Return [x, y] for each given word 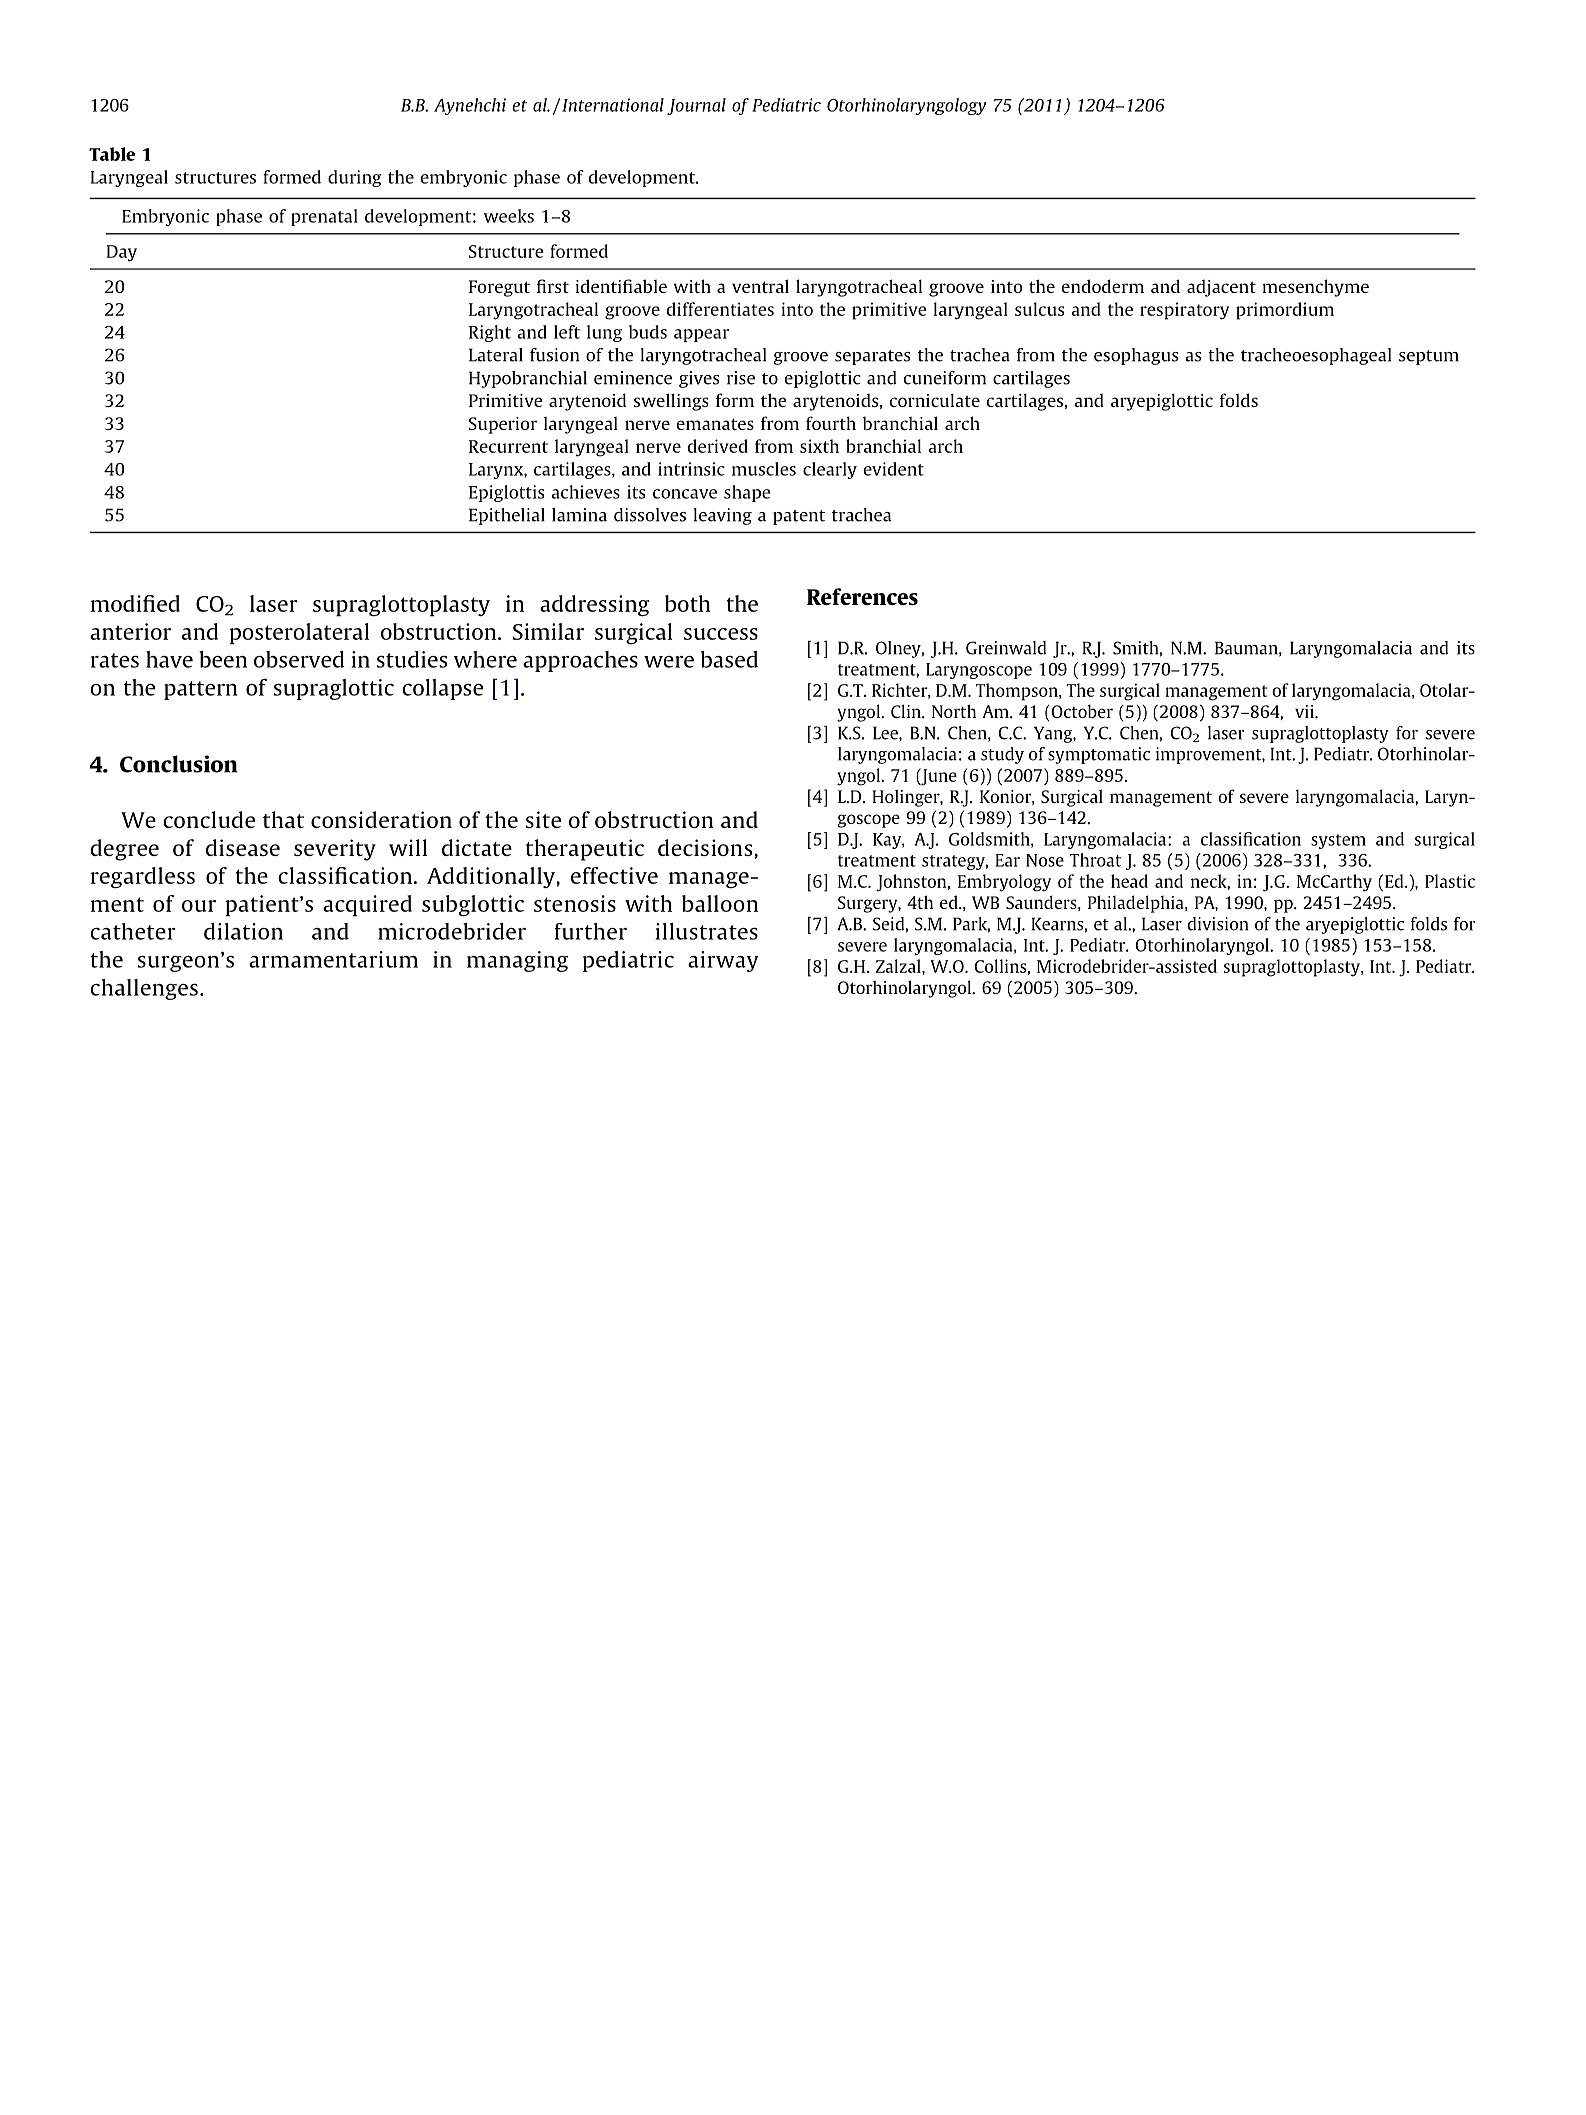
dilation [243, 931]
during [355, 178]
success [721, 634]
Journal [696, 106]
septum [1429, 357]
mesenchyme [1316, 288]
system [1338, 841]
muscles [764, 469]
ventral [760, 286]
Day [122, 253]
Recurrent [508, 446]
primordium [1285, 311]
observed [299, 659]
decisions [706, 847]
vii [1305, 711]
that [283, 819]
